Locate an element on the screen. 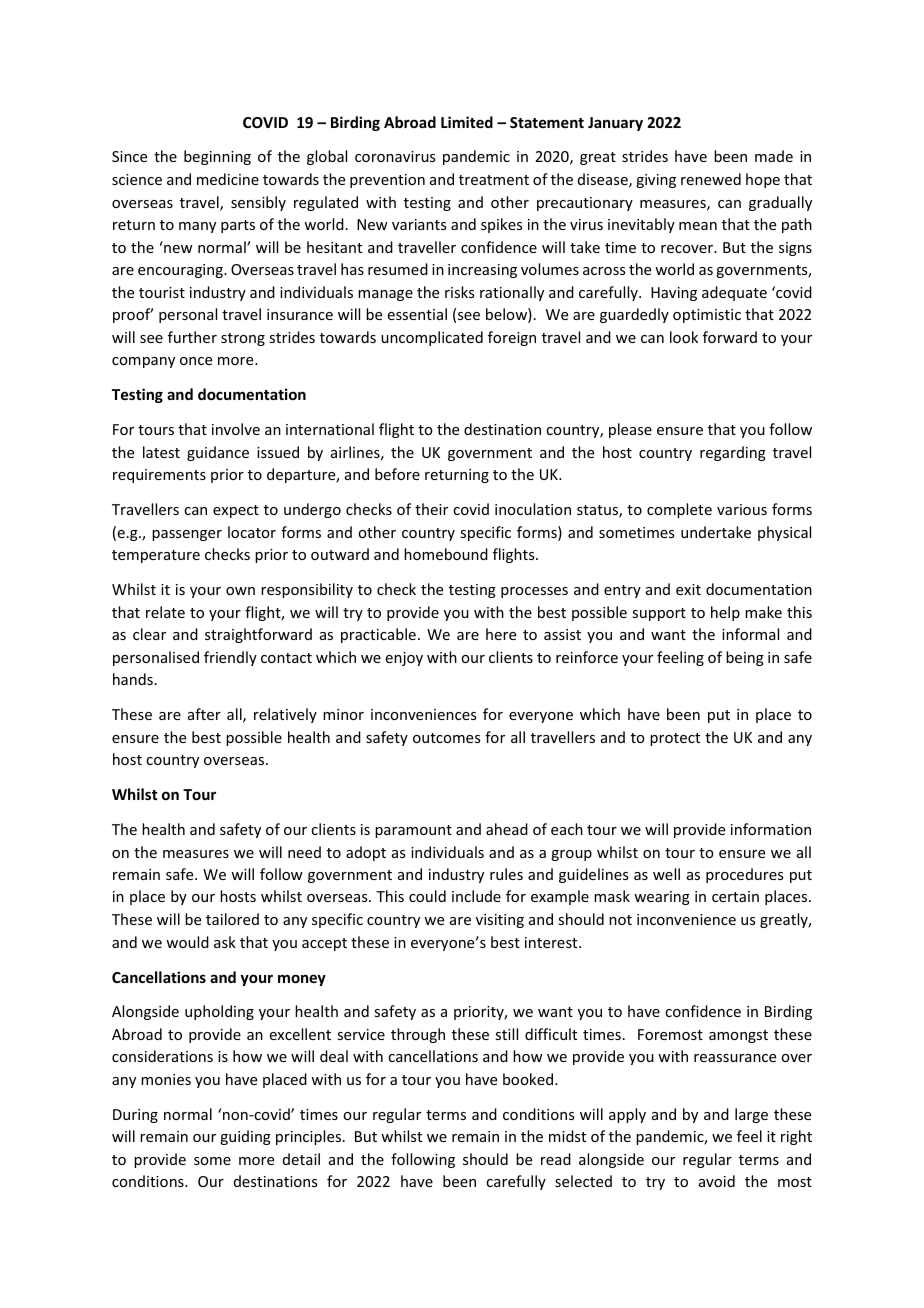 This screenshot has width=924, height=1308. beginning is located at coordinates (217, 157).
